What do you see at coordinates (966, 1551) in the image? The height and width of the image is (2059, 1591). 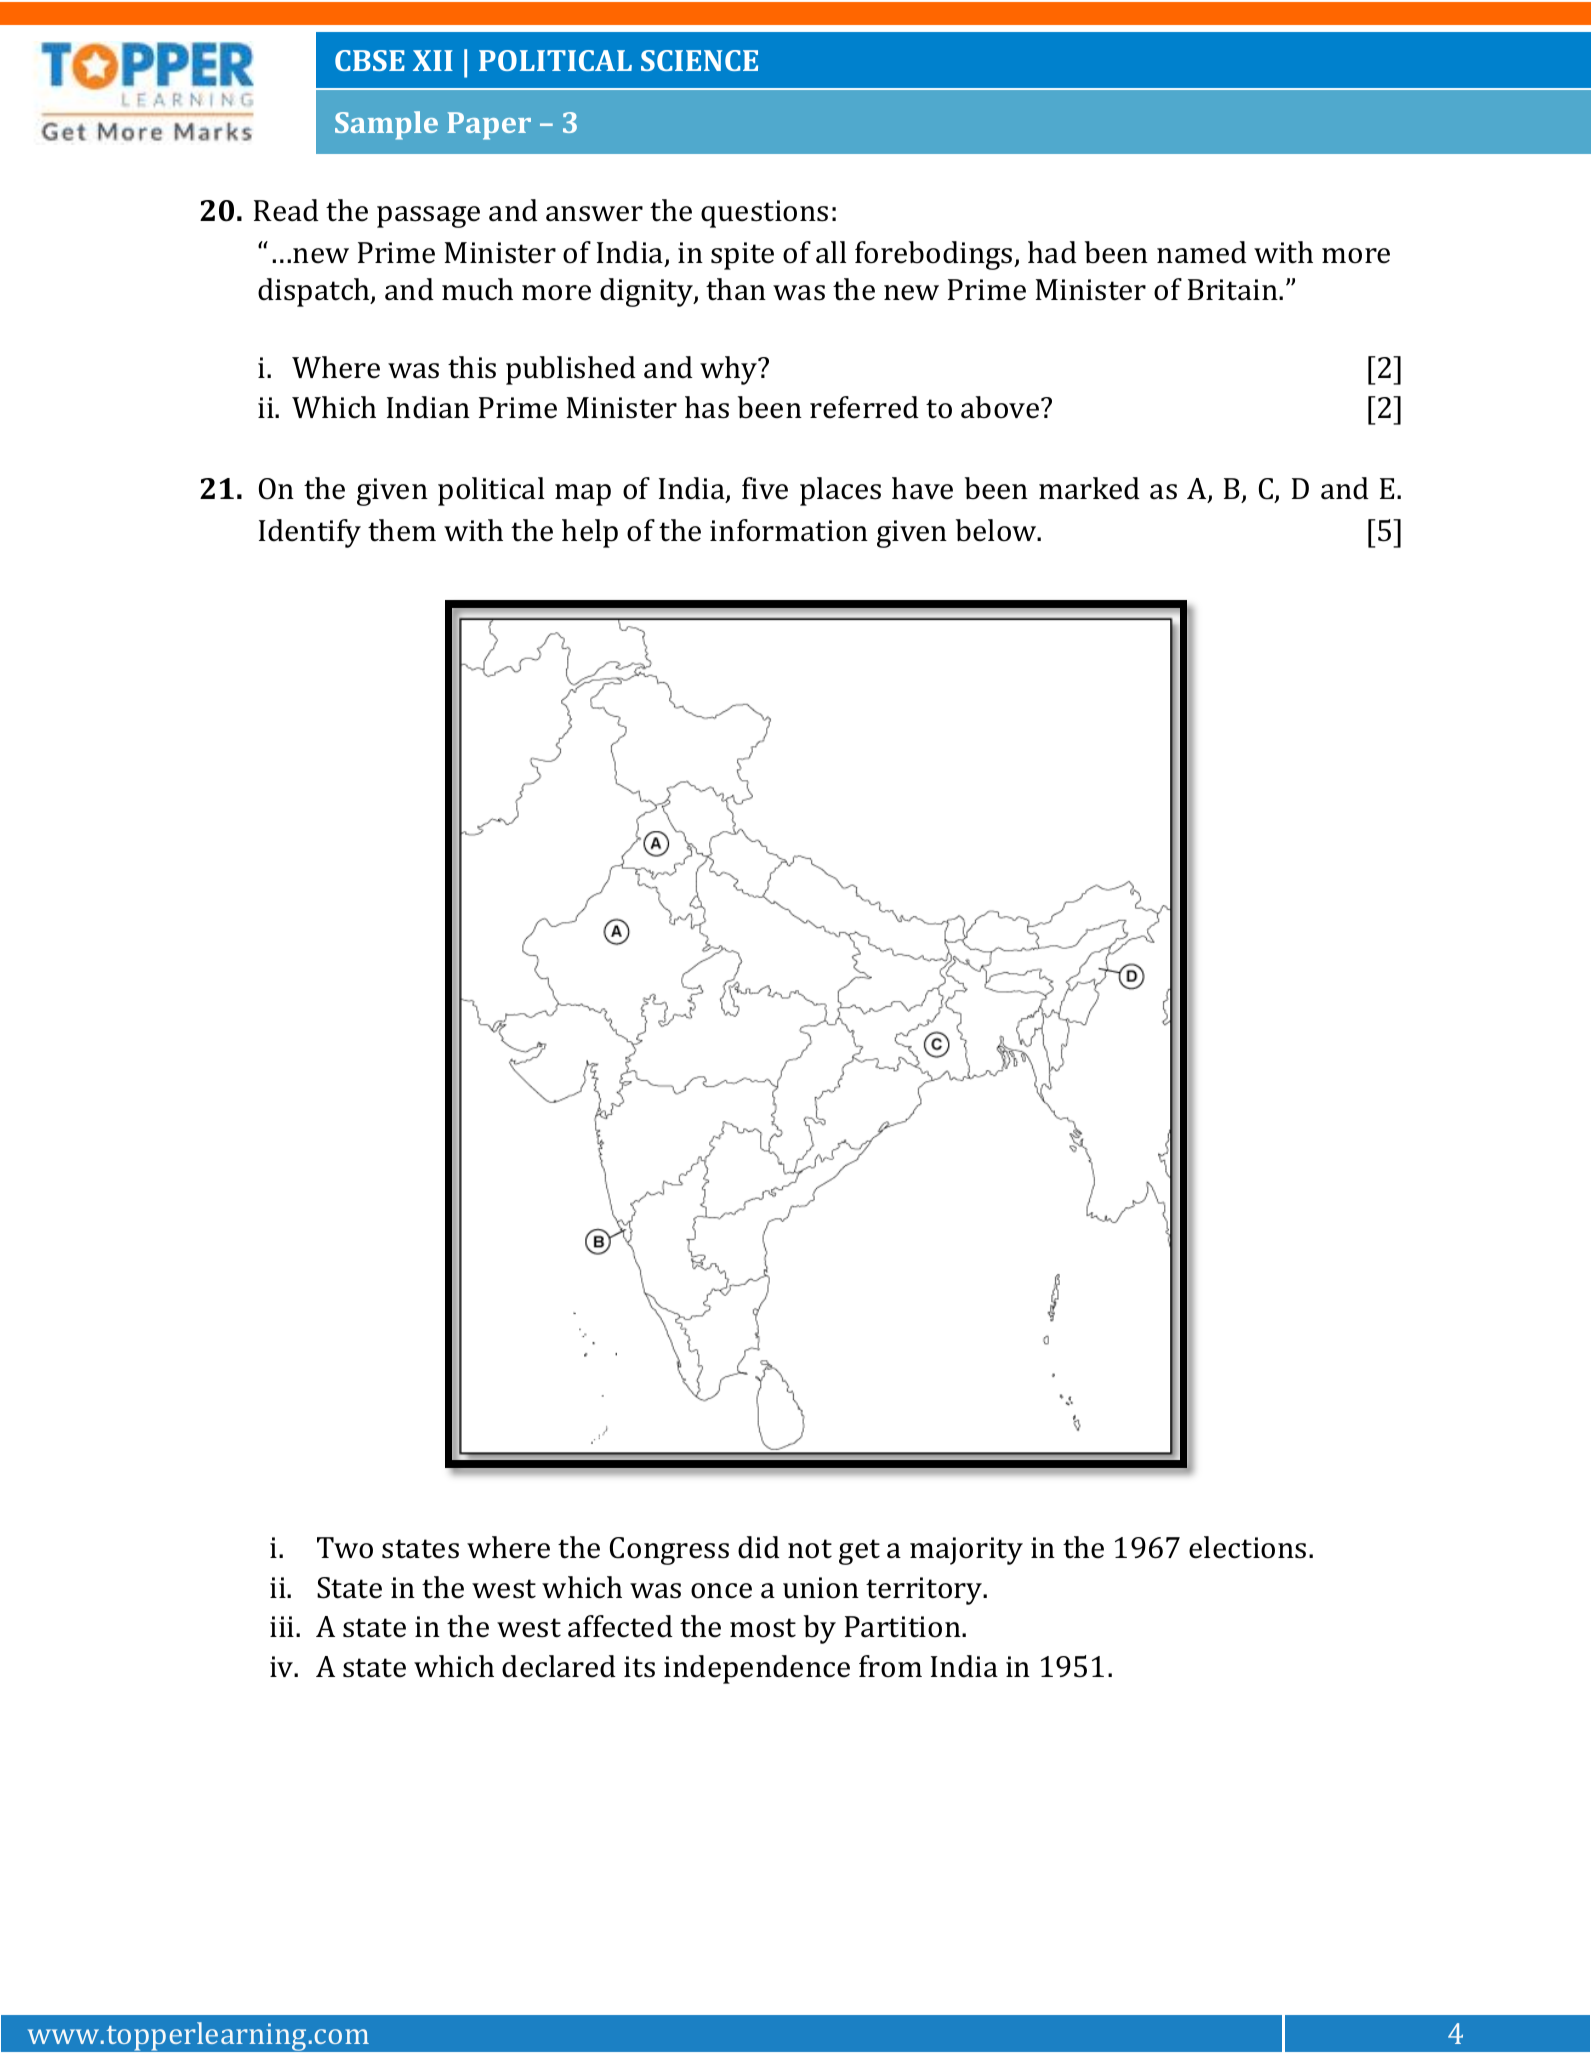 I see `majority` at bounding box center [966, 1551].
